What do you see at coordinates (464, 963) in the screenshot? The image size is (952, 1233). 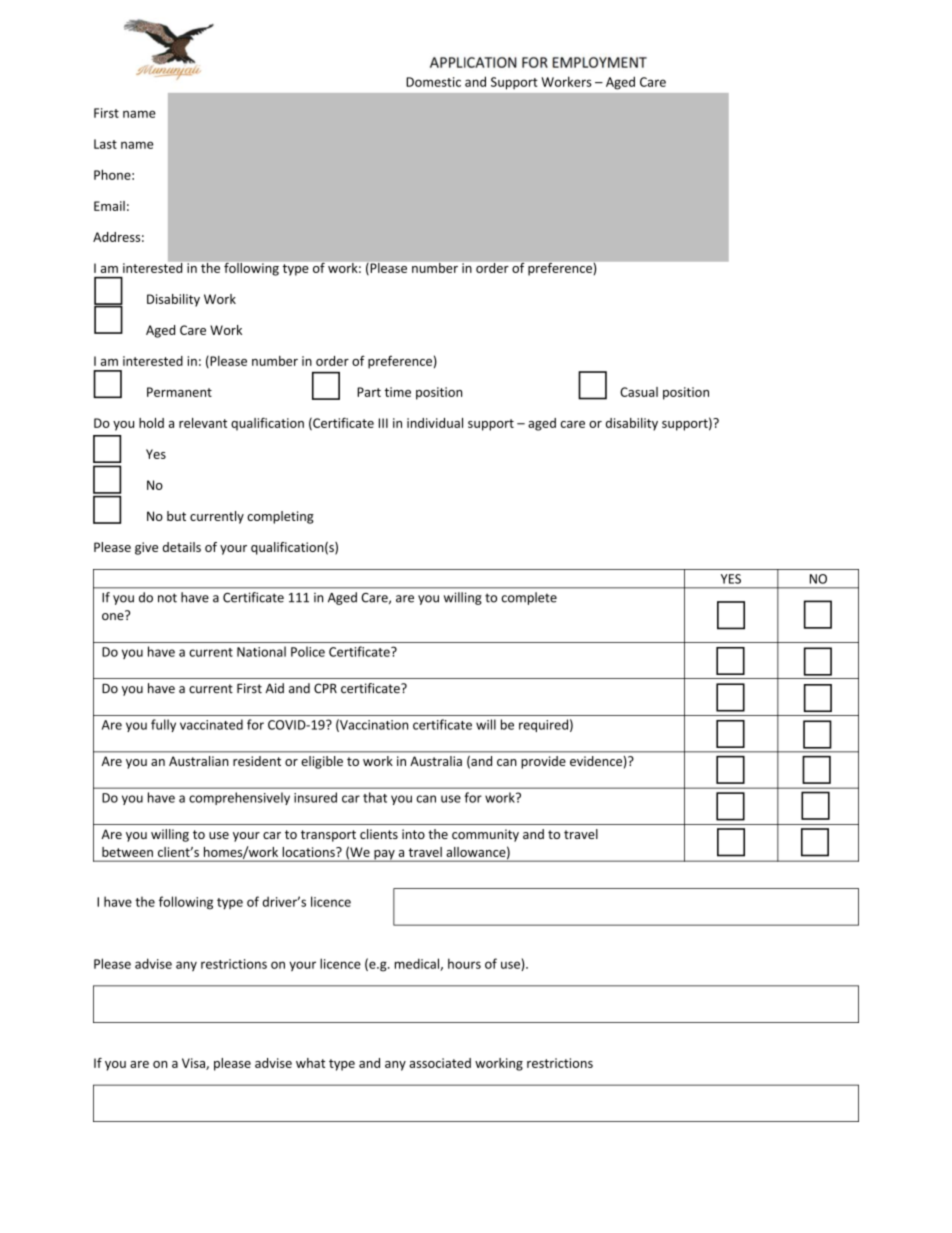 I see `hours` at bounding box center [464, 963].
